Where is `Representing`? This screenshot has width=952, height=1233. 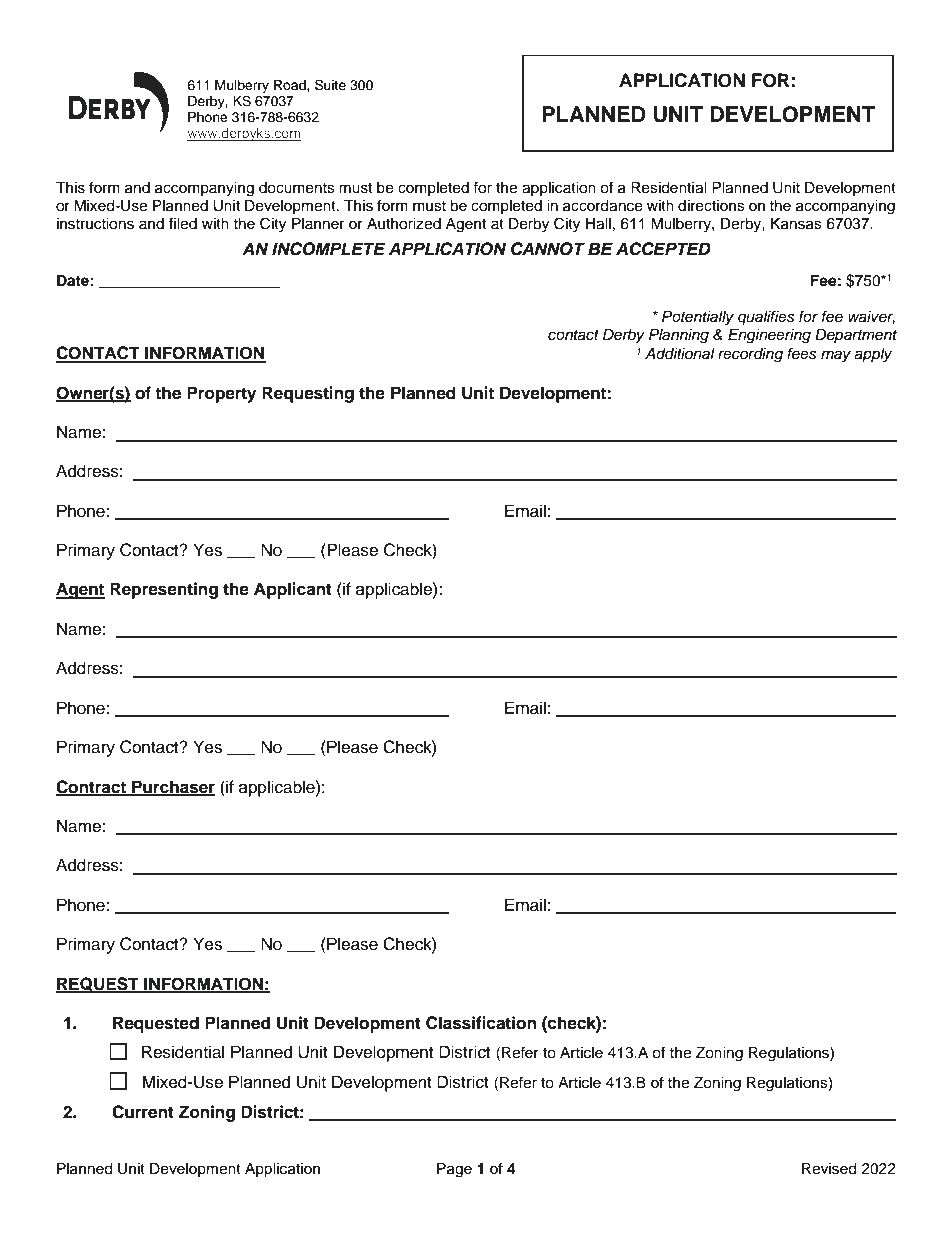
Representing is located at coordinates (164, 590).
